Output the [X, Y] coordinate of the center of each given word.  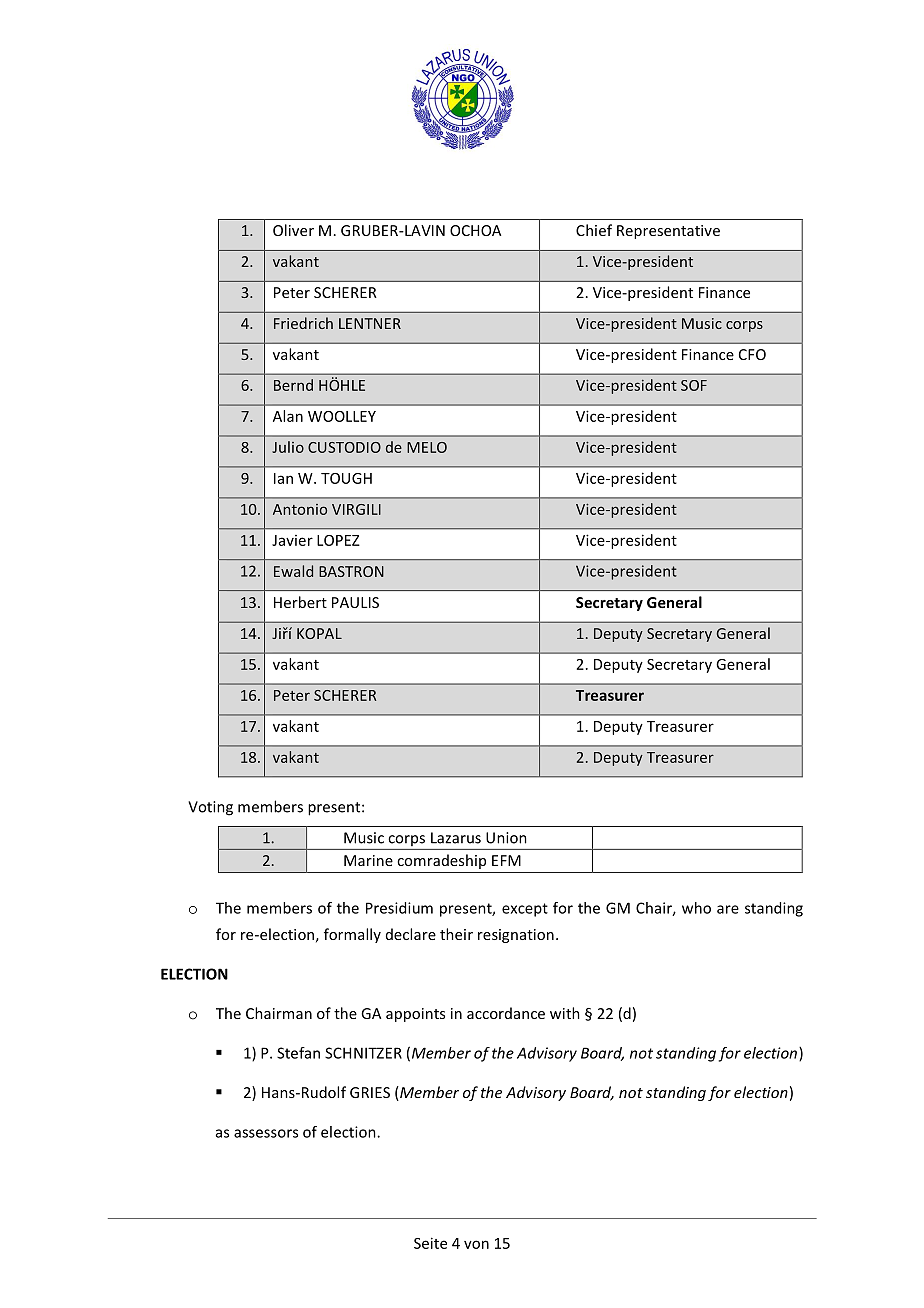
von [476, 1244]
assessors [266, 1133]
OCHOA [475, 230]
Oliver [293, 230]
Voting [210, 808]
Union [506, 838]
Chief [594, 230]
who [696, 908]
